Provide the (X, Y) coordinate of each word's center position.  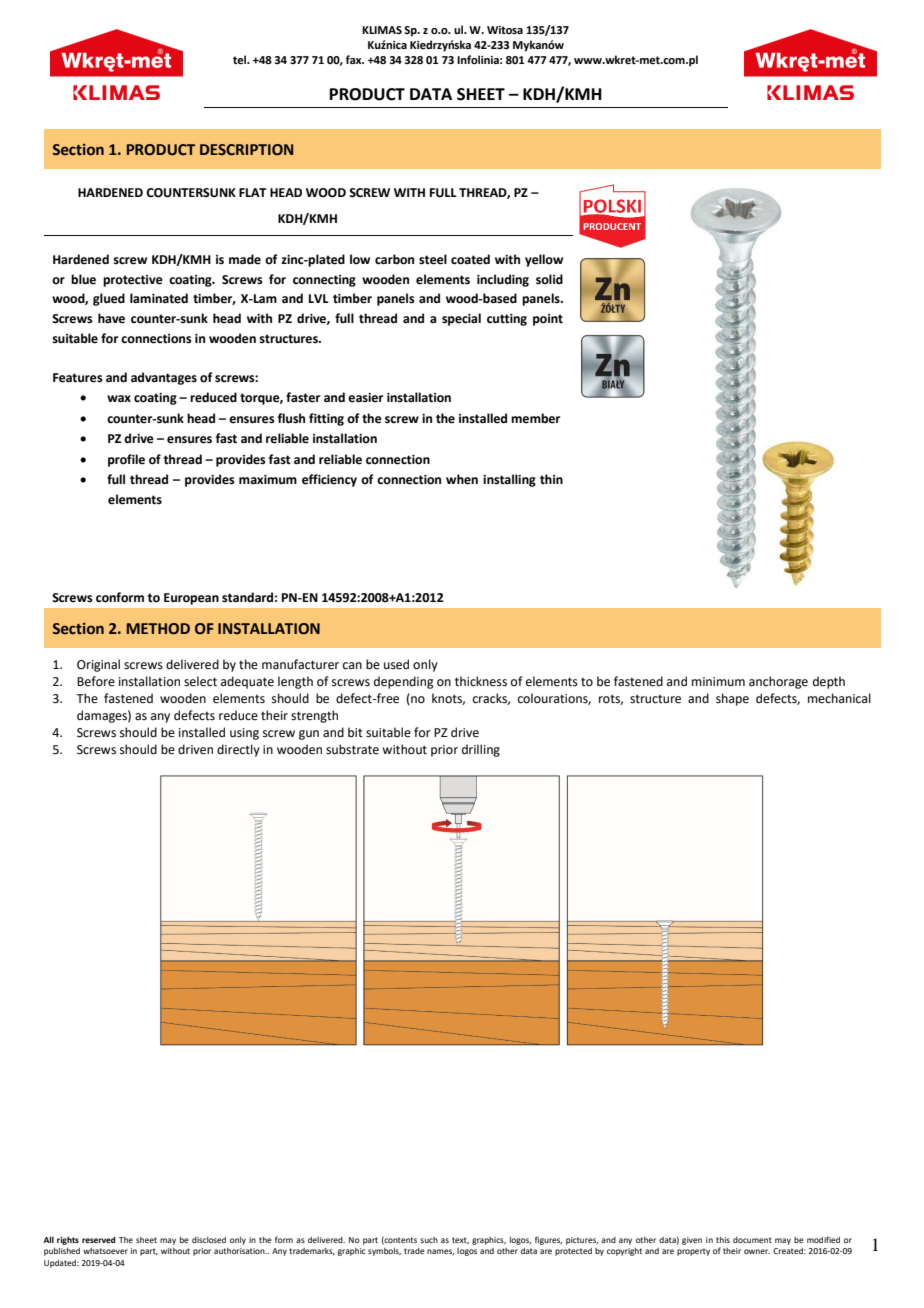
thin (551, 479)
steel (433, 259)
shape (732, 699)
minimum (718, 681)
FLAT (252, 192)
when (462, 479)
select (200, 681)
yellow (544, 260)
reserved (99, 1239)
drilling (481, 750)
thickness (481, 681)
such (429, 1240)
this (723, 1240)
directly (238, 750)
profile (126, 460)
